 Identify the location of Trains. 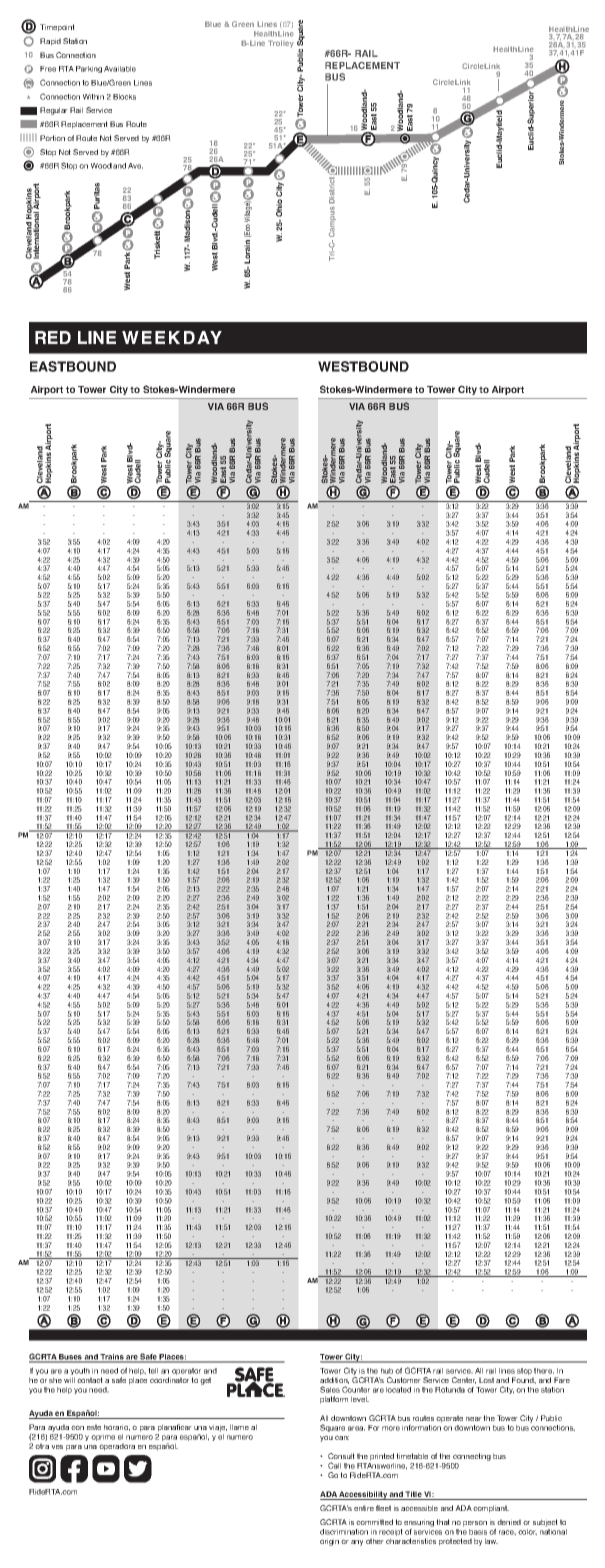
(112, 1358).
